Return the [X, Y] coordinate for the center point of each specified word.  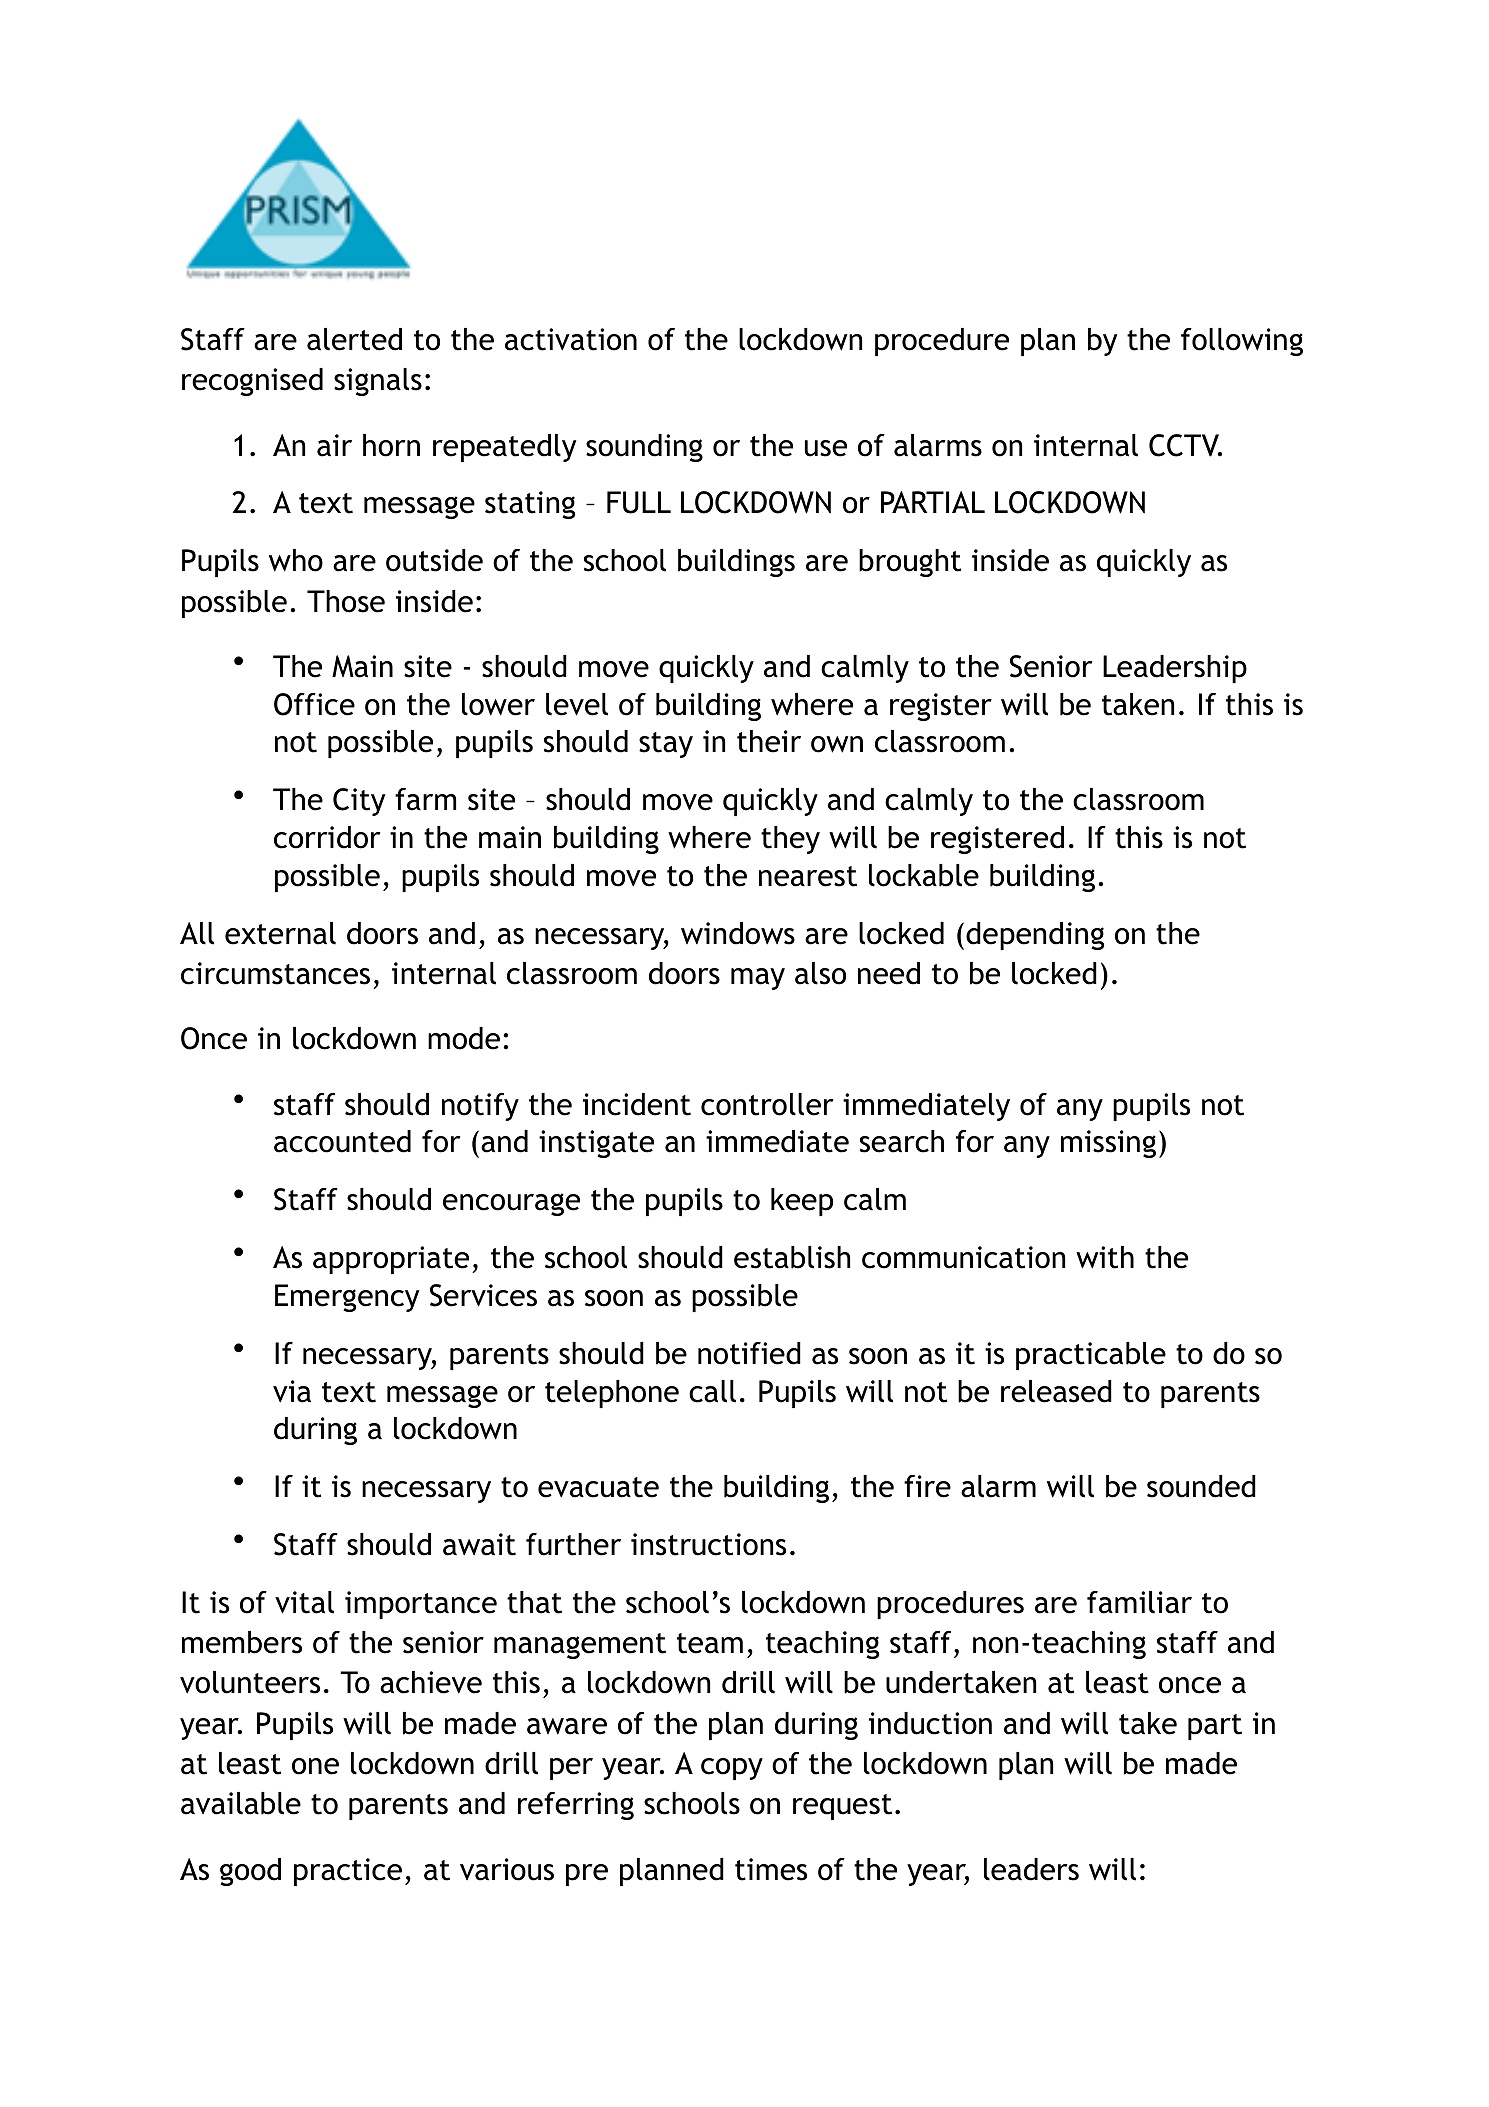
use [826, 448]
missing [1108, 1144]
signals [378, 382]
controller [767, 1104]
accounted [342, 1141]
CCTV [1185, 445]
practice [348, 1872]
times [771, 1869]
